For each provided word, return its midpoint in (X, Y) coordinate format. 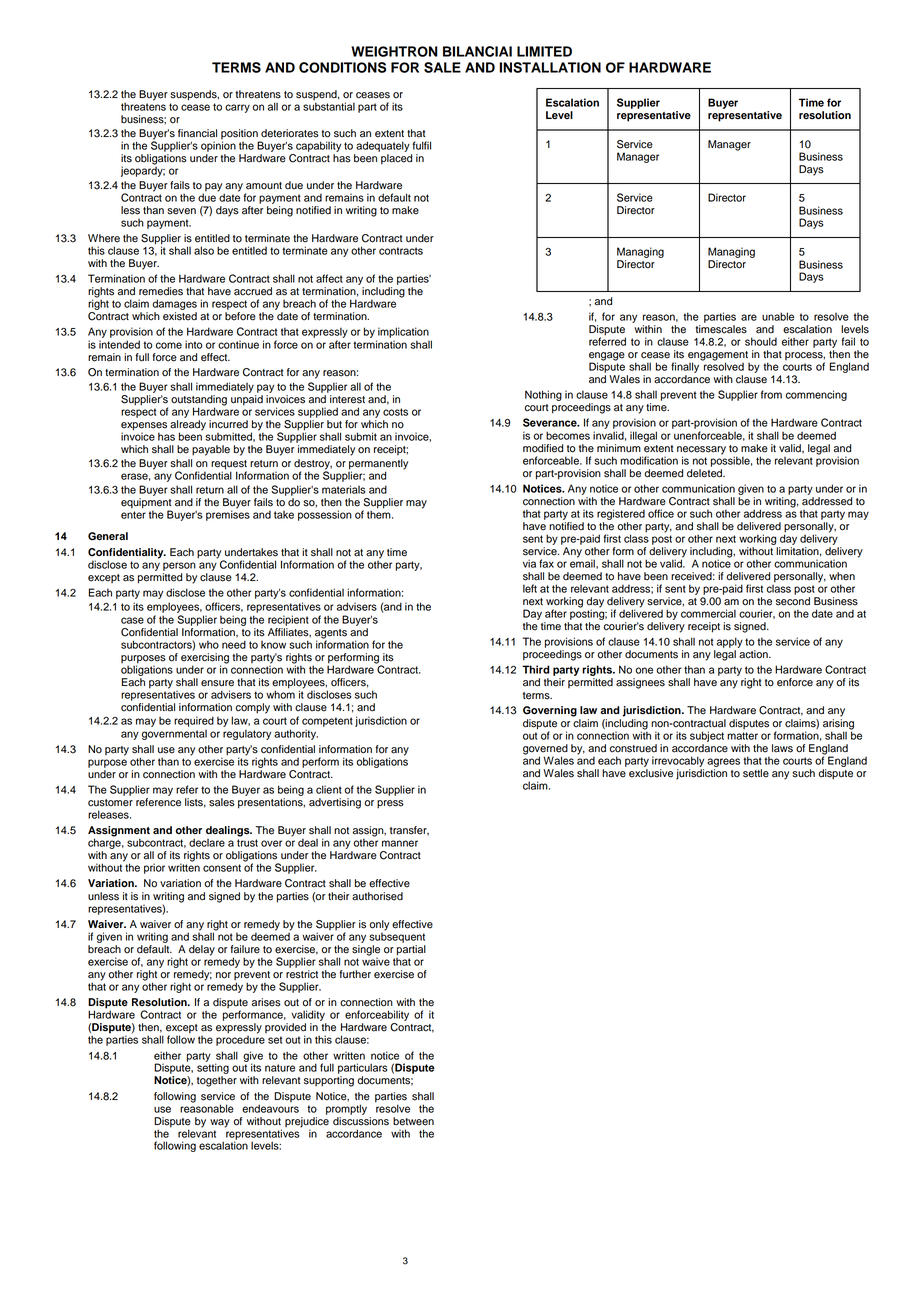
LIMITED (544, 51)
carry (237, 108)
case (132, 620)
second (793, 601)
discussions (361, 1121)
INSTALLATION (550, 67)
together (217, 1081)
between (413, 1121)
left (530, 588)
